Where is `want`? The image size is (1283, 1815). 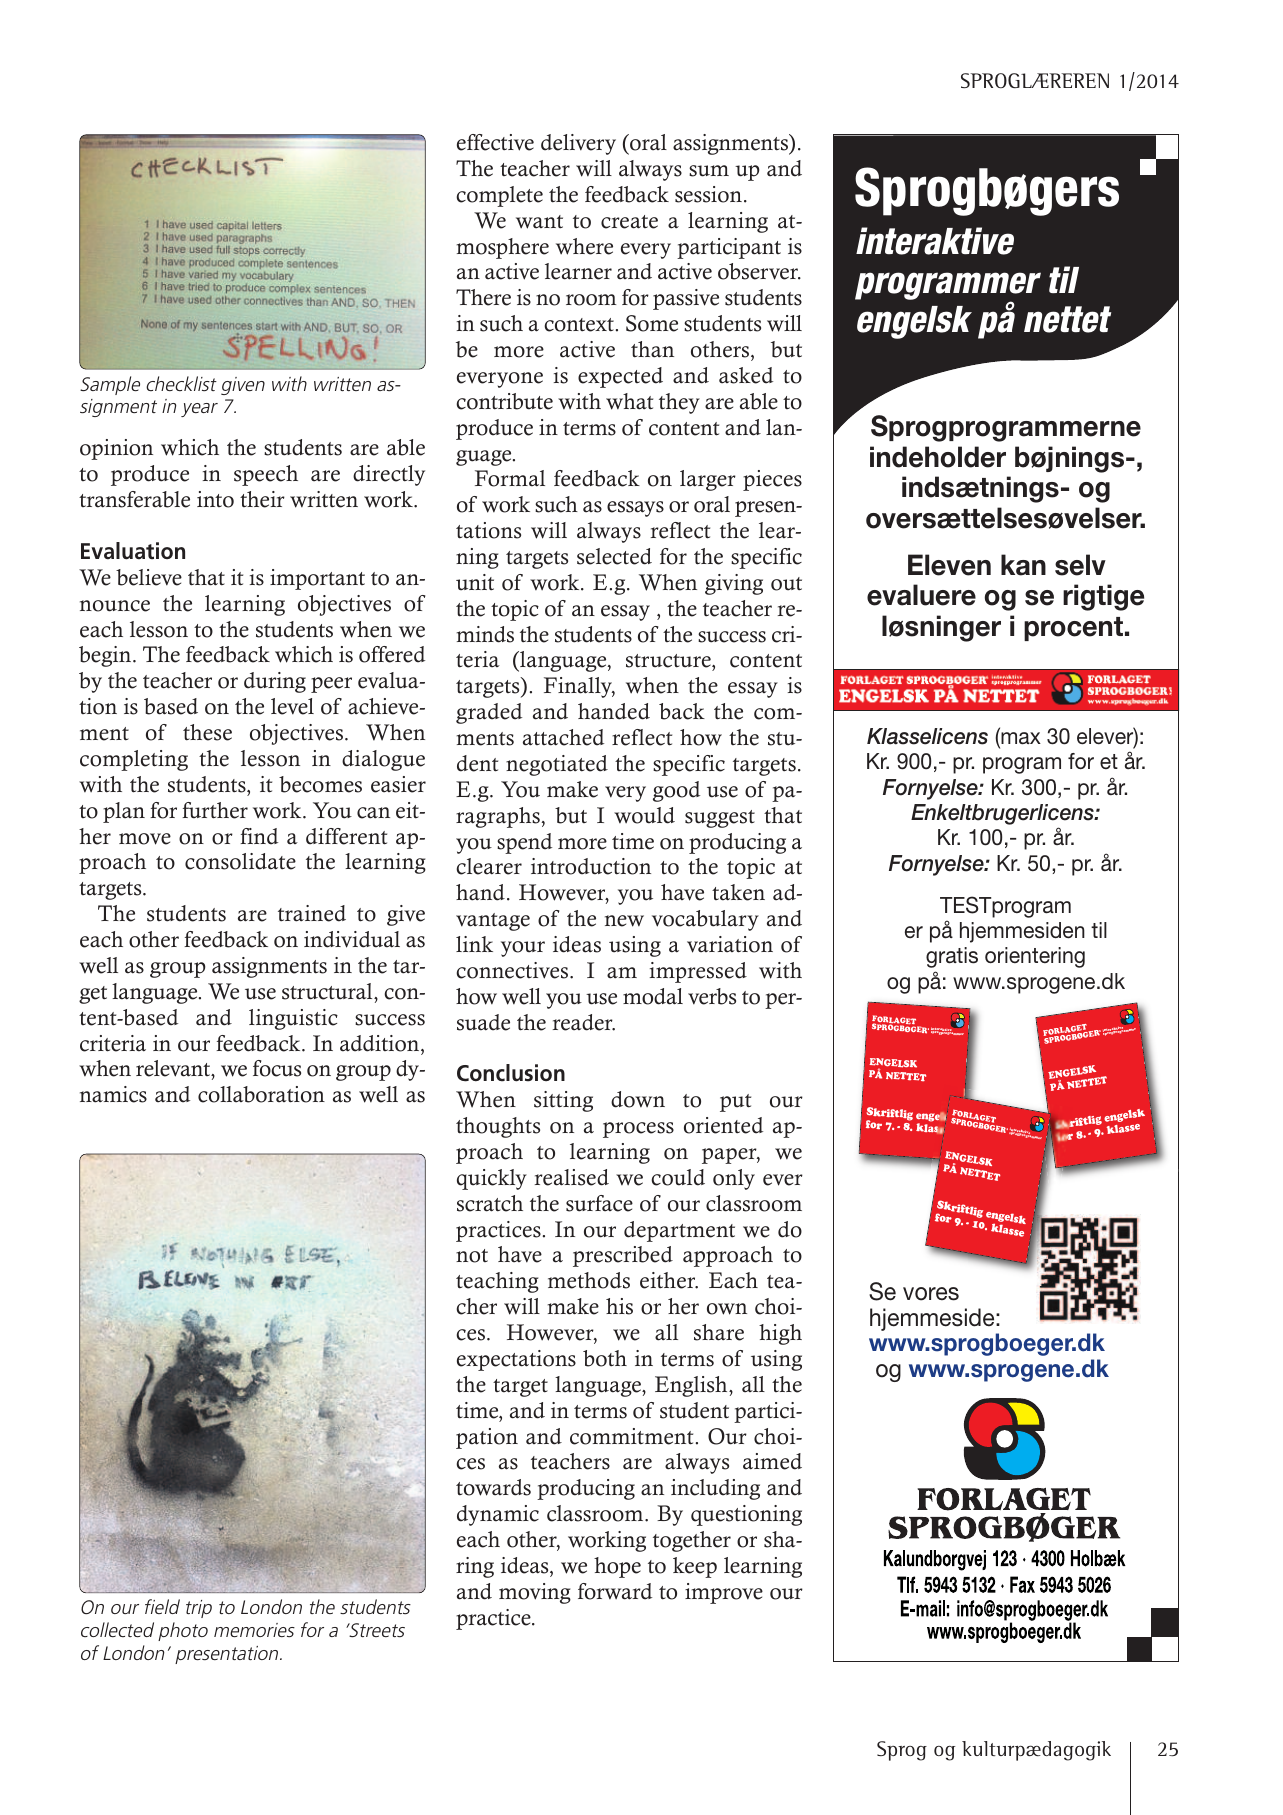
want is located at coordinates (539, 222).
